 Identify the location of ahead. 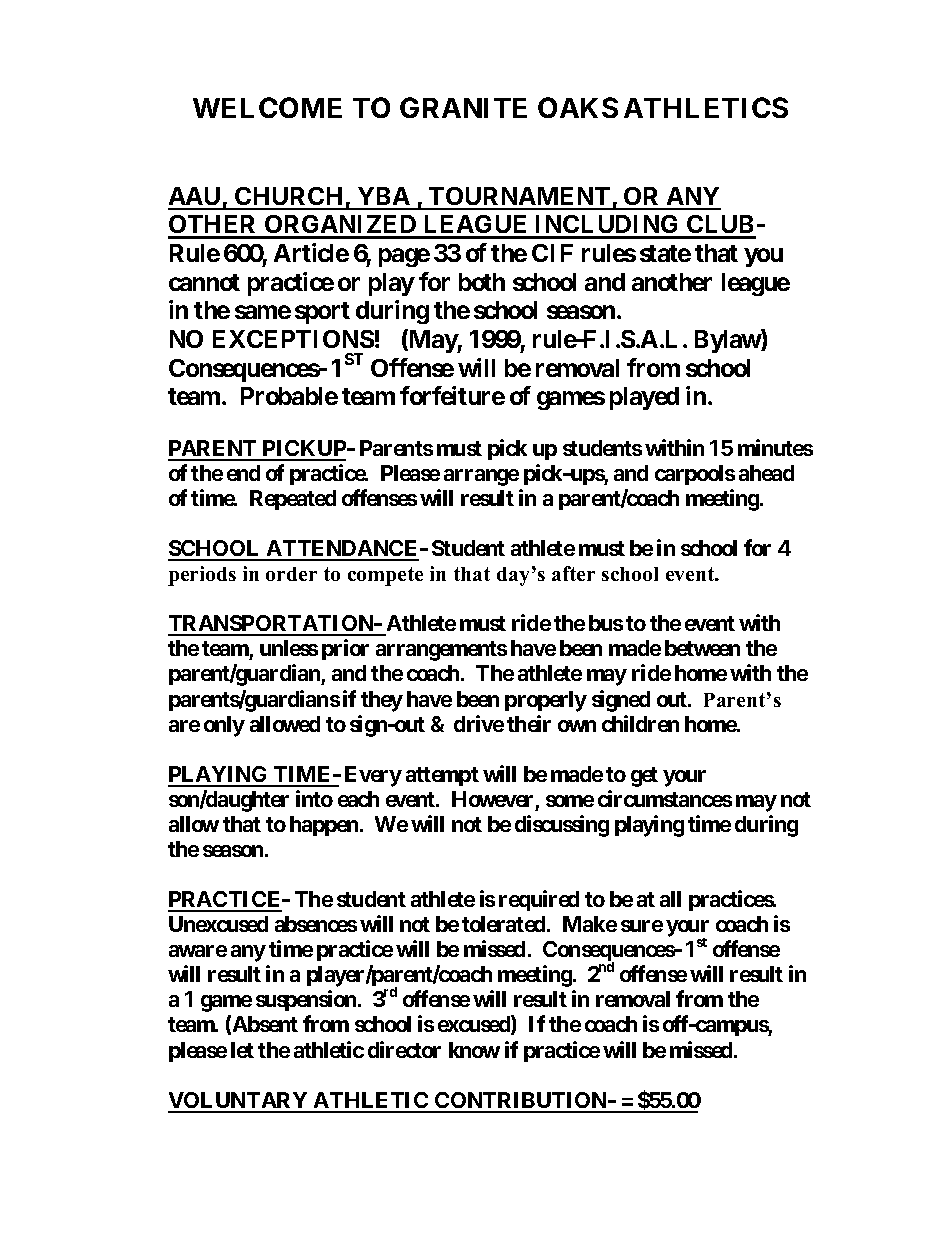
(766, 473).
